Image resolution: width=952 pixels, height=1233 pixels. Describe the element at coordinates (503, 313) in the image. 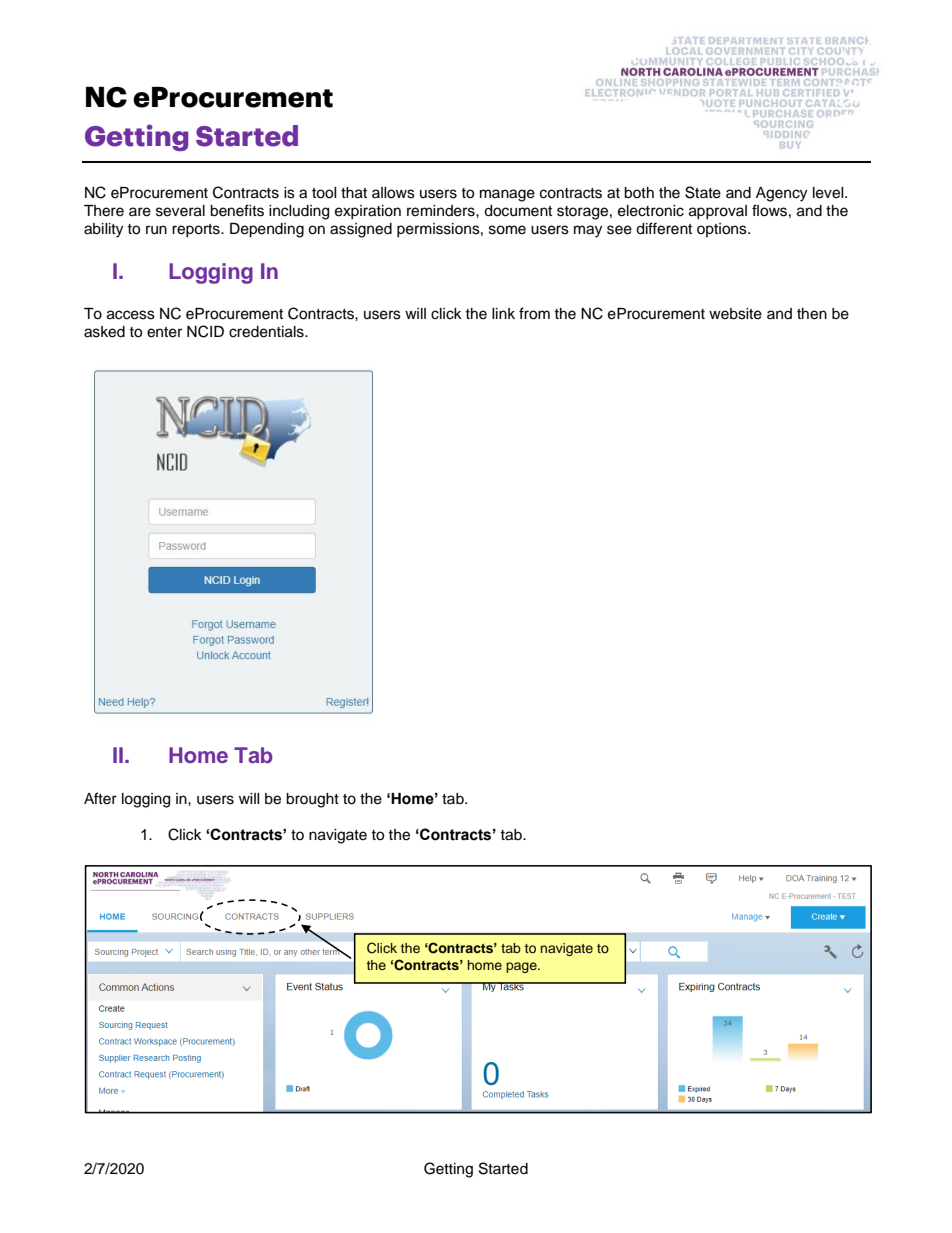

I see `link` at that location.
